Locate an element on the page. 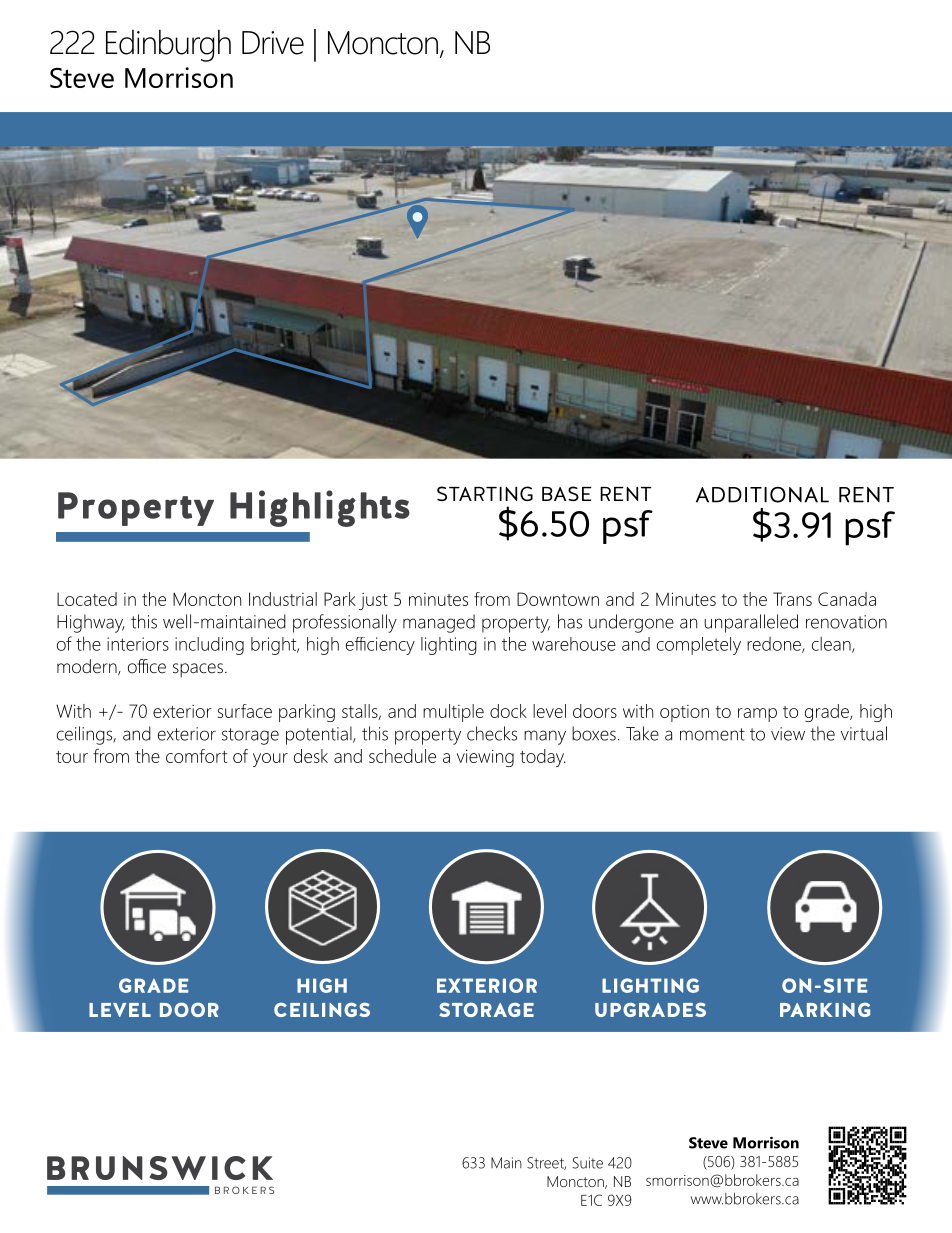 The height and width of the page is (1233, 952). interiors is located at coordinates (138, 644).
